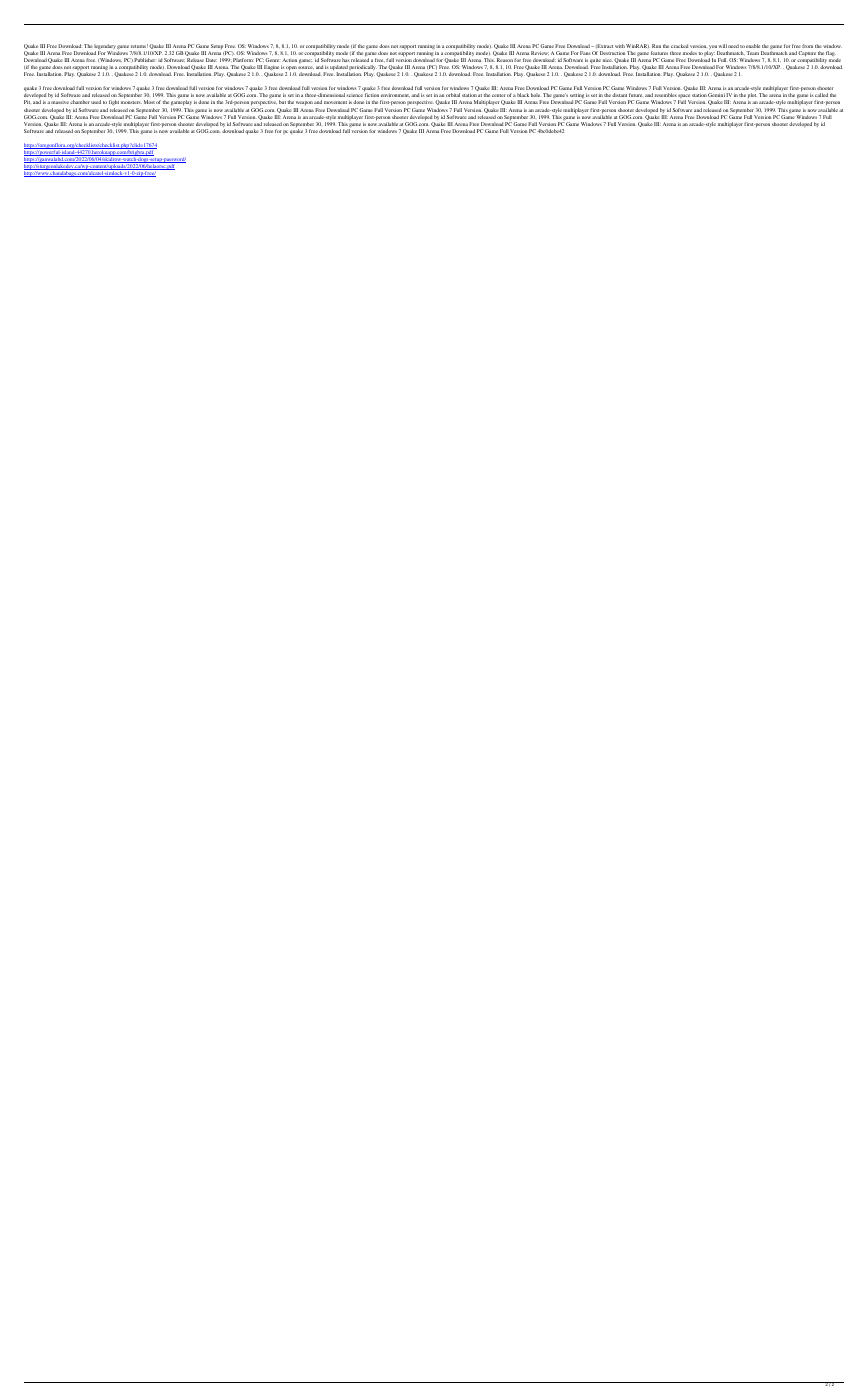  I want to click on you, so click(713, 48).
